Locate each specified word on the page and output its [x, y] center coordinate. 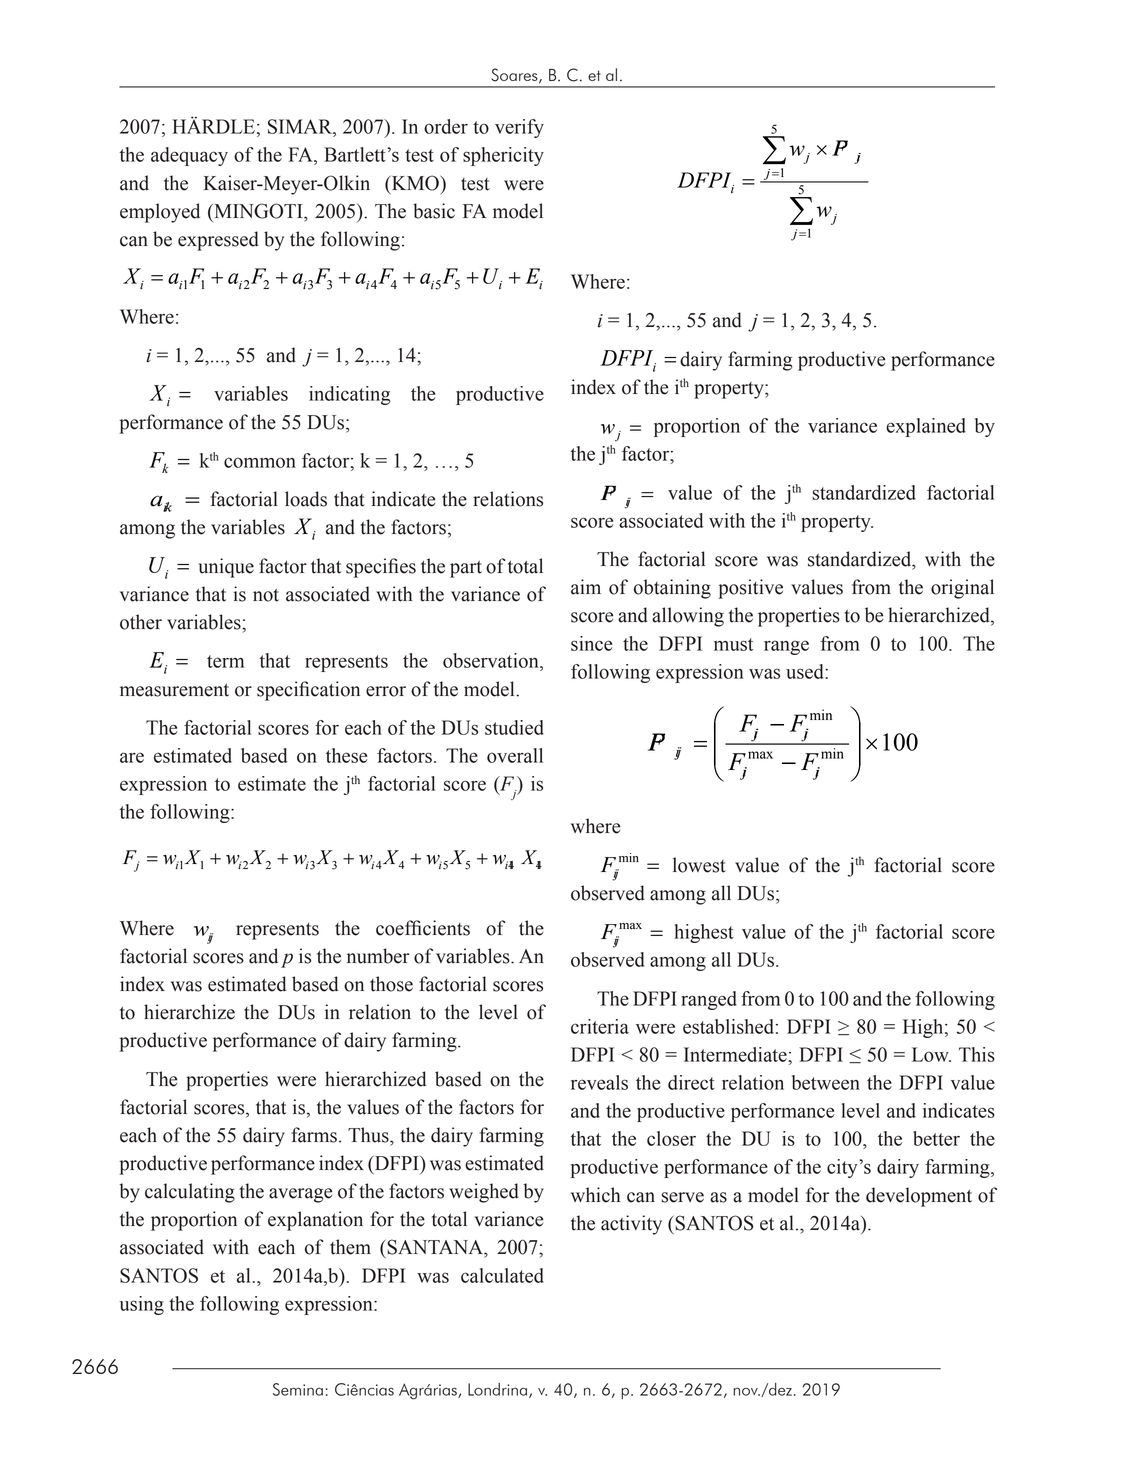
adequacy [189, 156]
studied [514, 727]
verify [519, 128]
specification [308, 691]
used [806, 671]
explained [926, 427]
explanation [315, 1221]
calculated [502, 1275]
